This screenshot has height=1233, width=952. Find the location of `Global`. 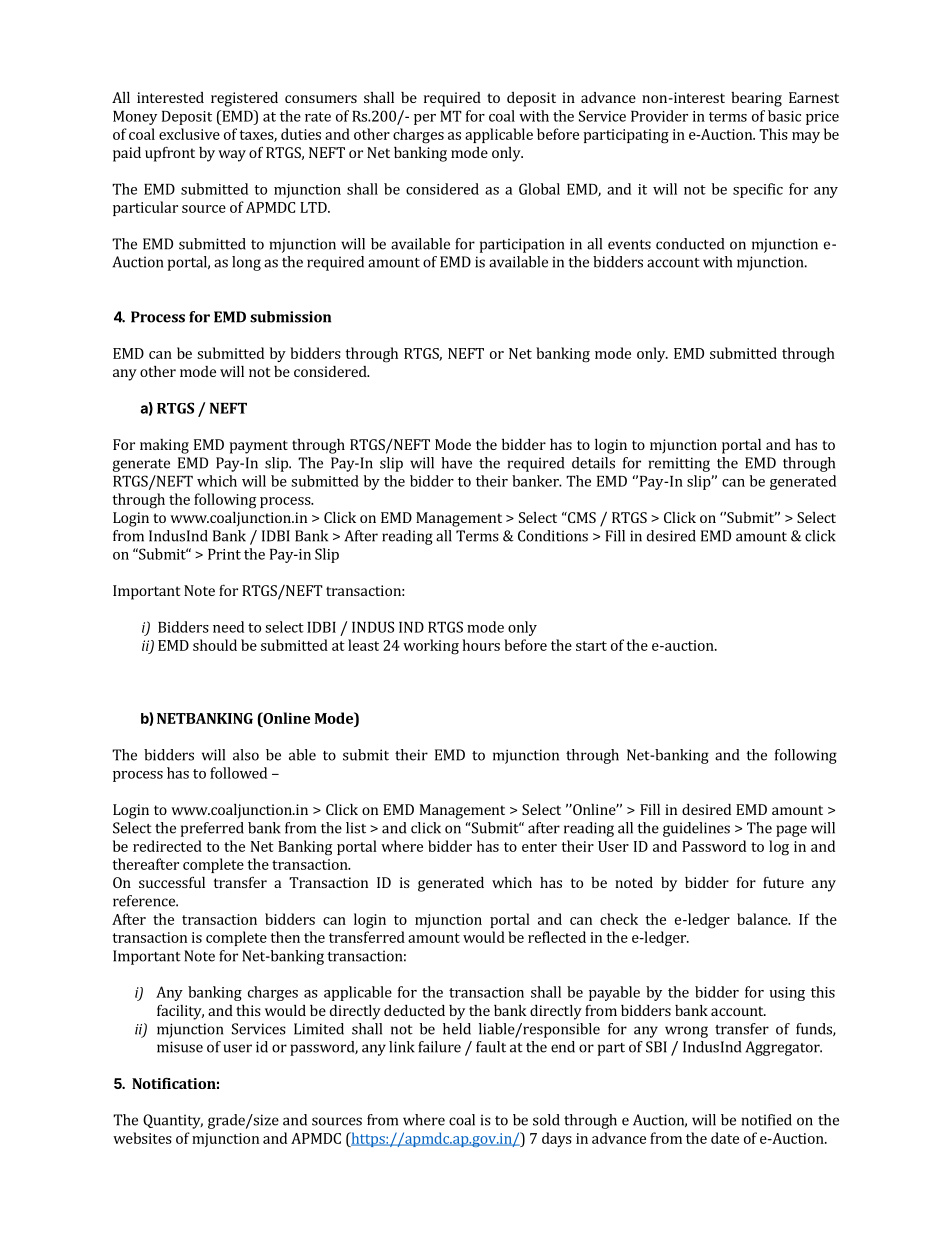

Global is located at coordinates (539, 189).
